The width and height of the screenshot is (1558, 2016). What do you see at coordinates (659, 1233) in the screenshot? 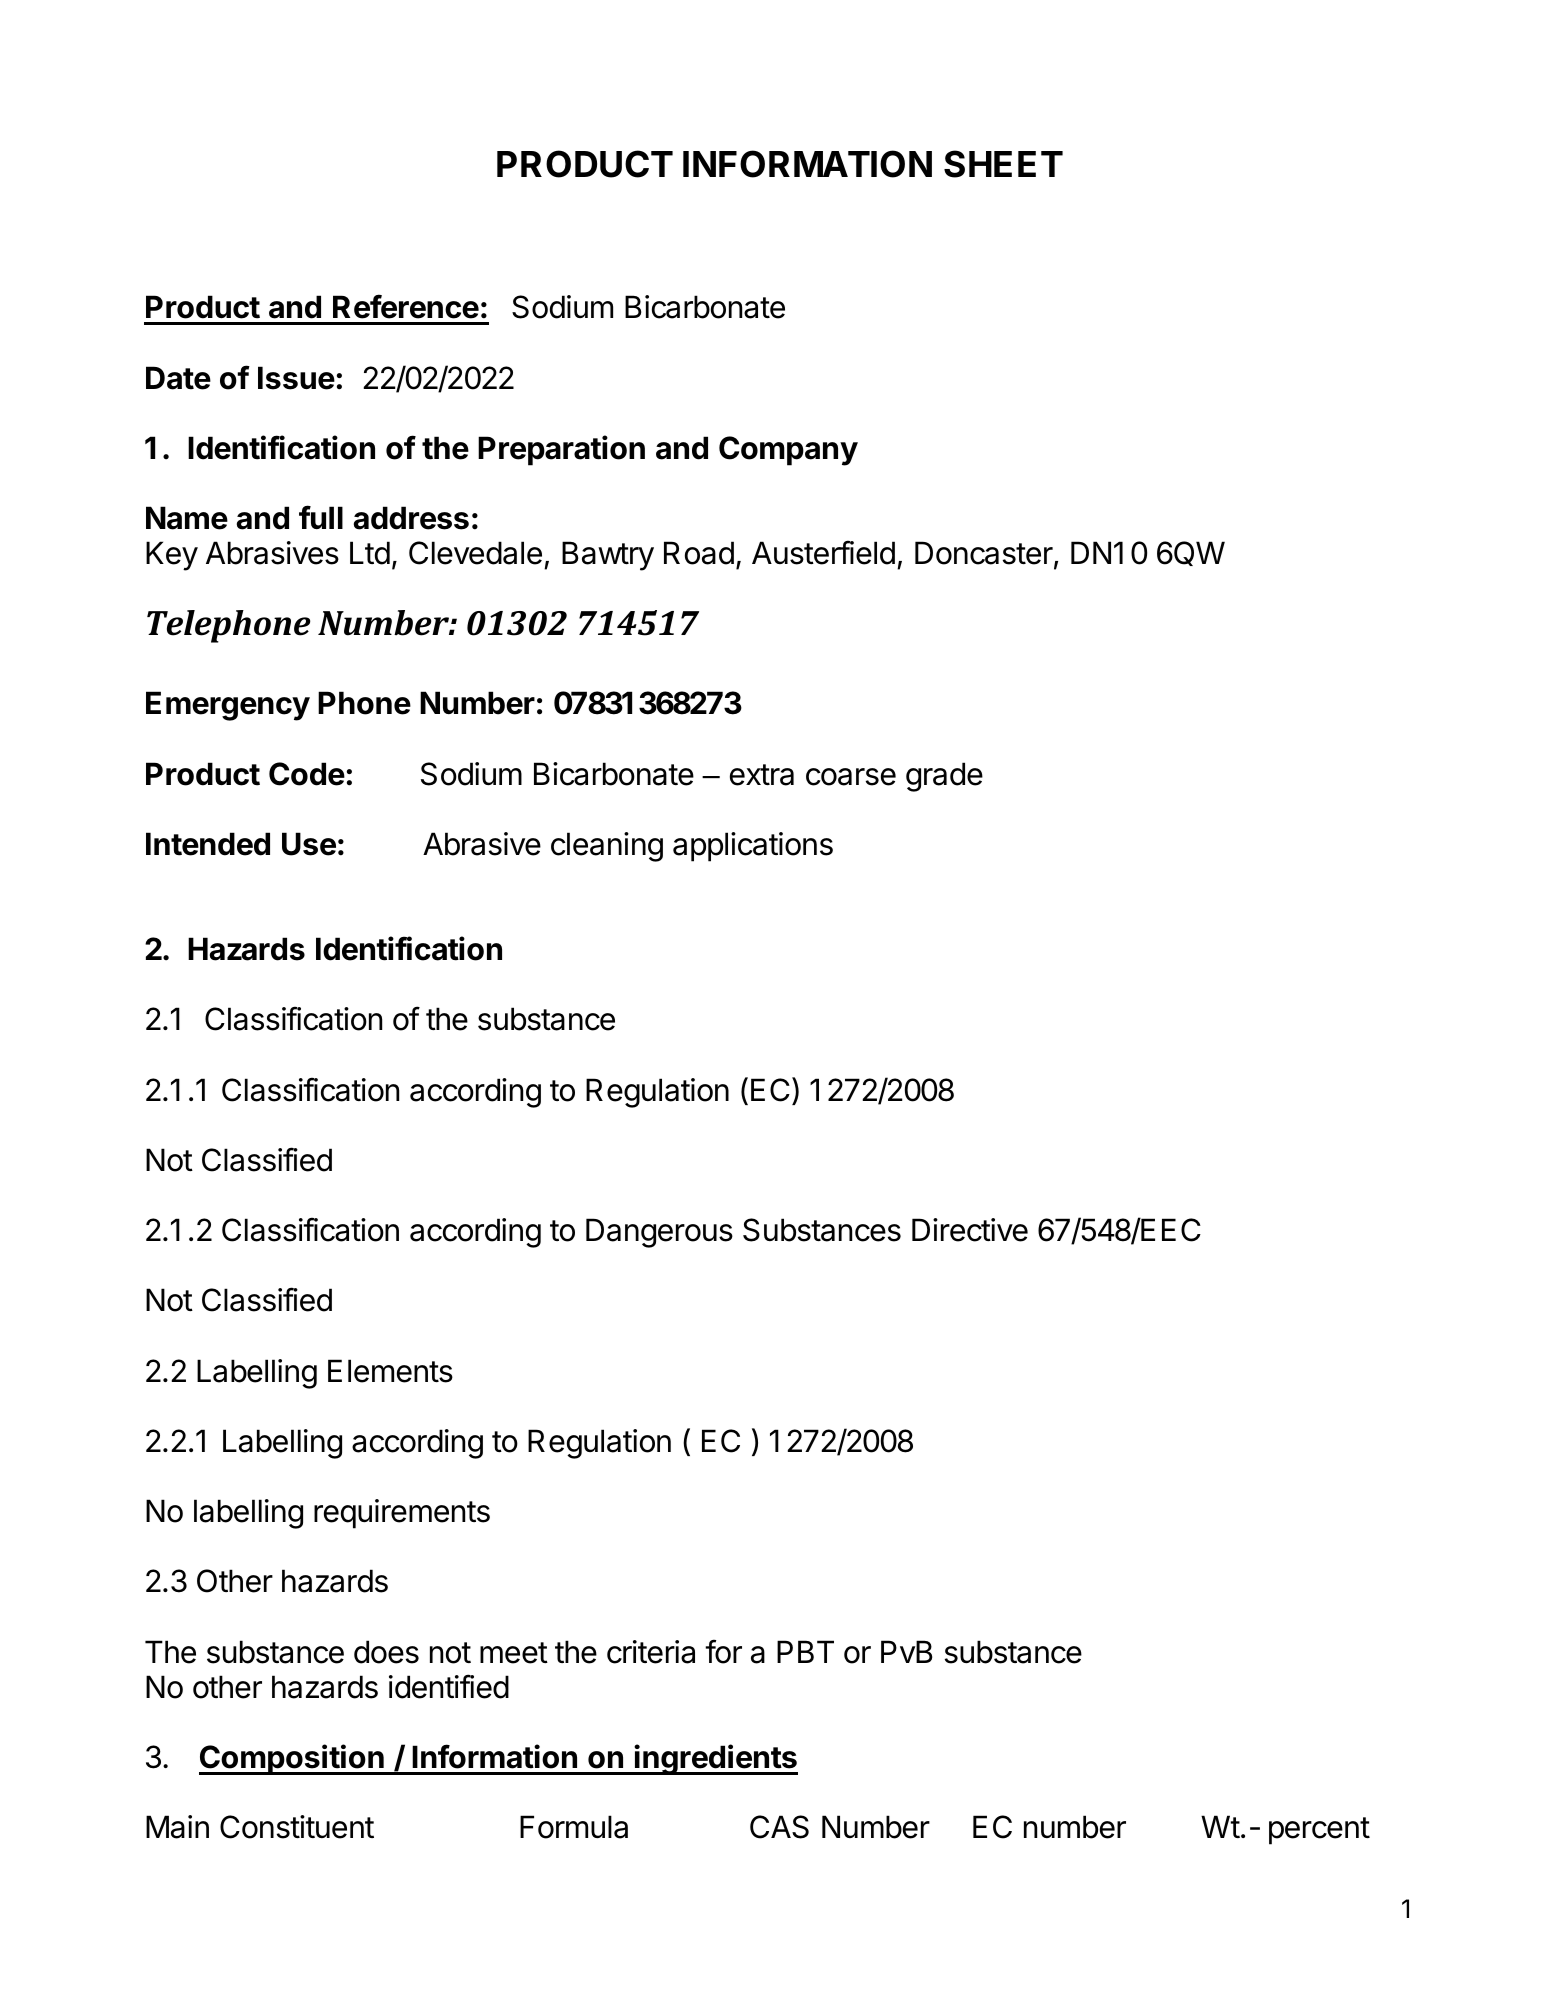
I see `Dangerous` at bounding box center [659, 1233].
